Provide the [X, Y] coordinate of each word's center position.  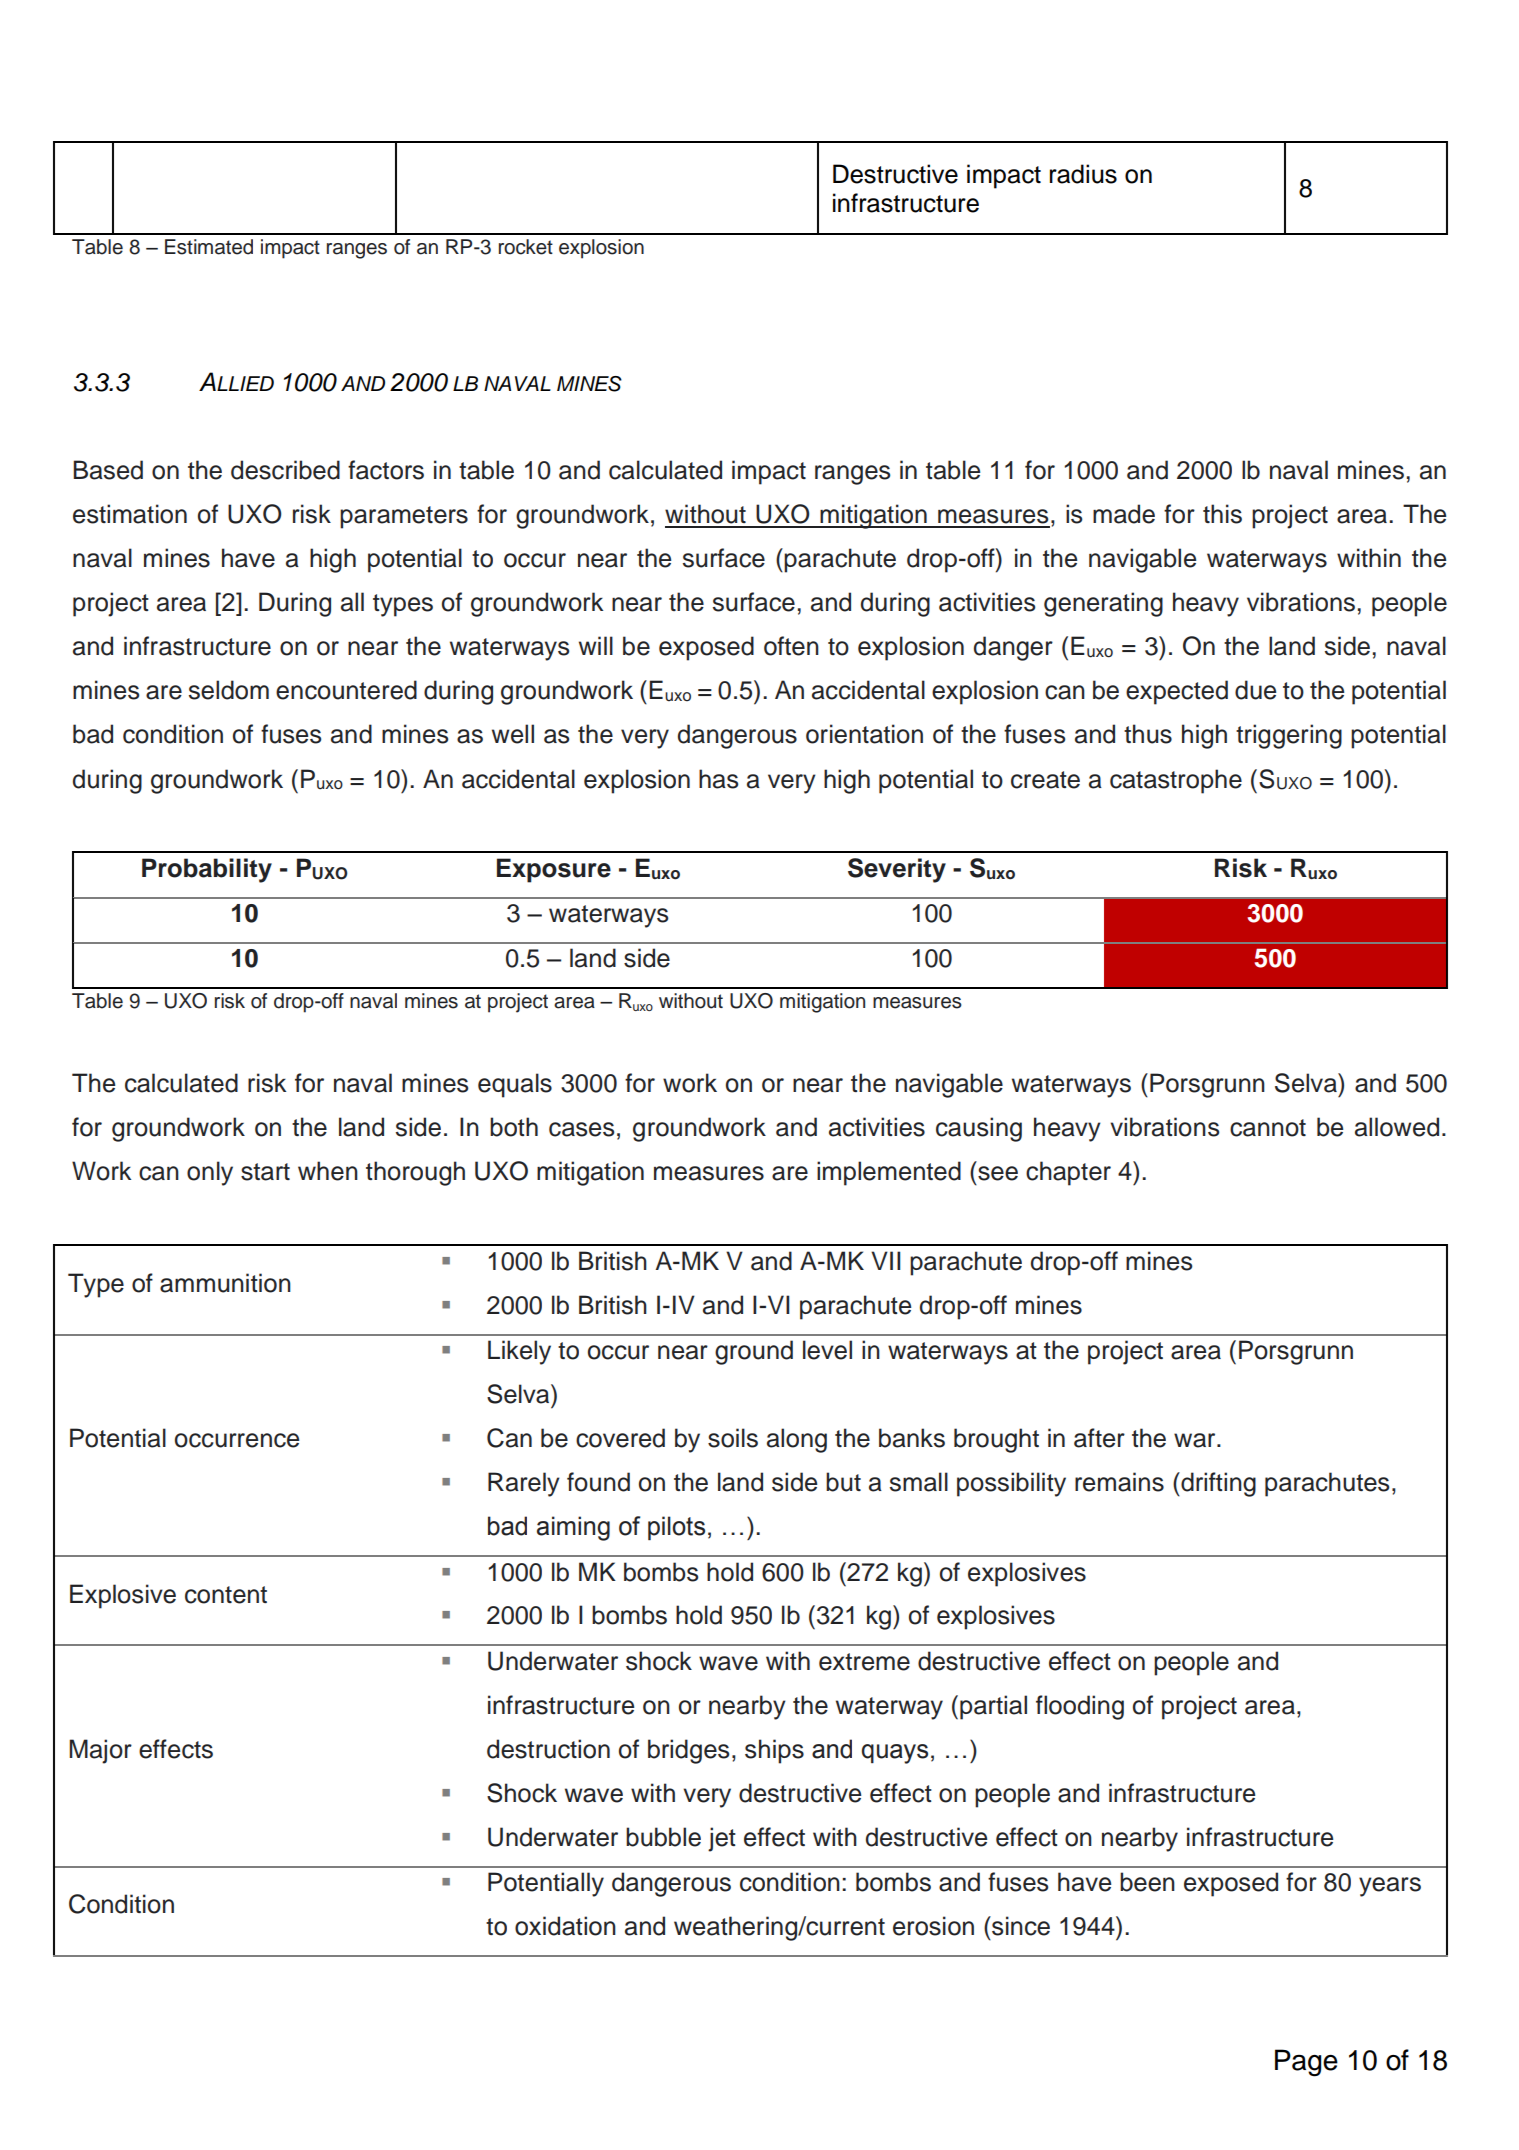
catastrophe [1176, 781]
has [718, 779]
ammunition [225, 1283]
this [1222, 514]
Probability [207, 870]
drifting [1217, 1484]
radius [1083, 174]
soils [733, 1438]
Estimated [209, 247]
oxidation [565, 1926]
